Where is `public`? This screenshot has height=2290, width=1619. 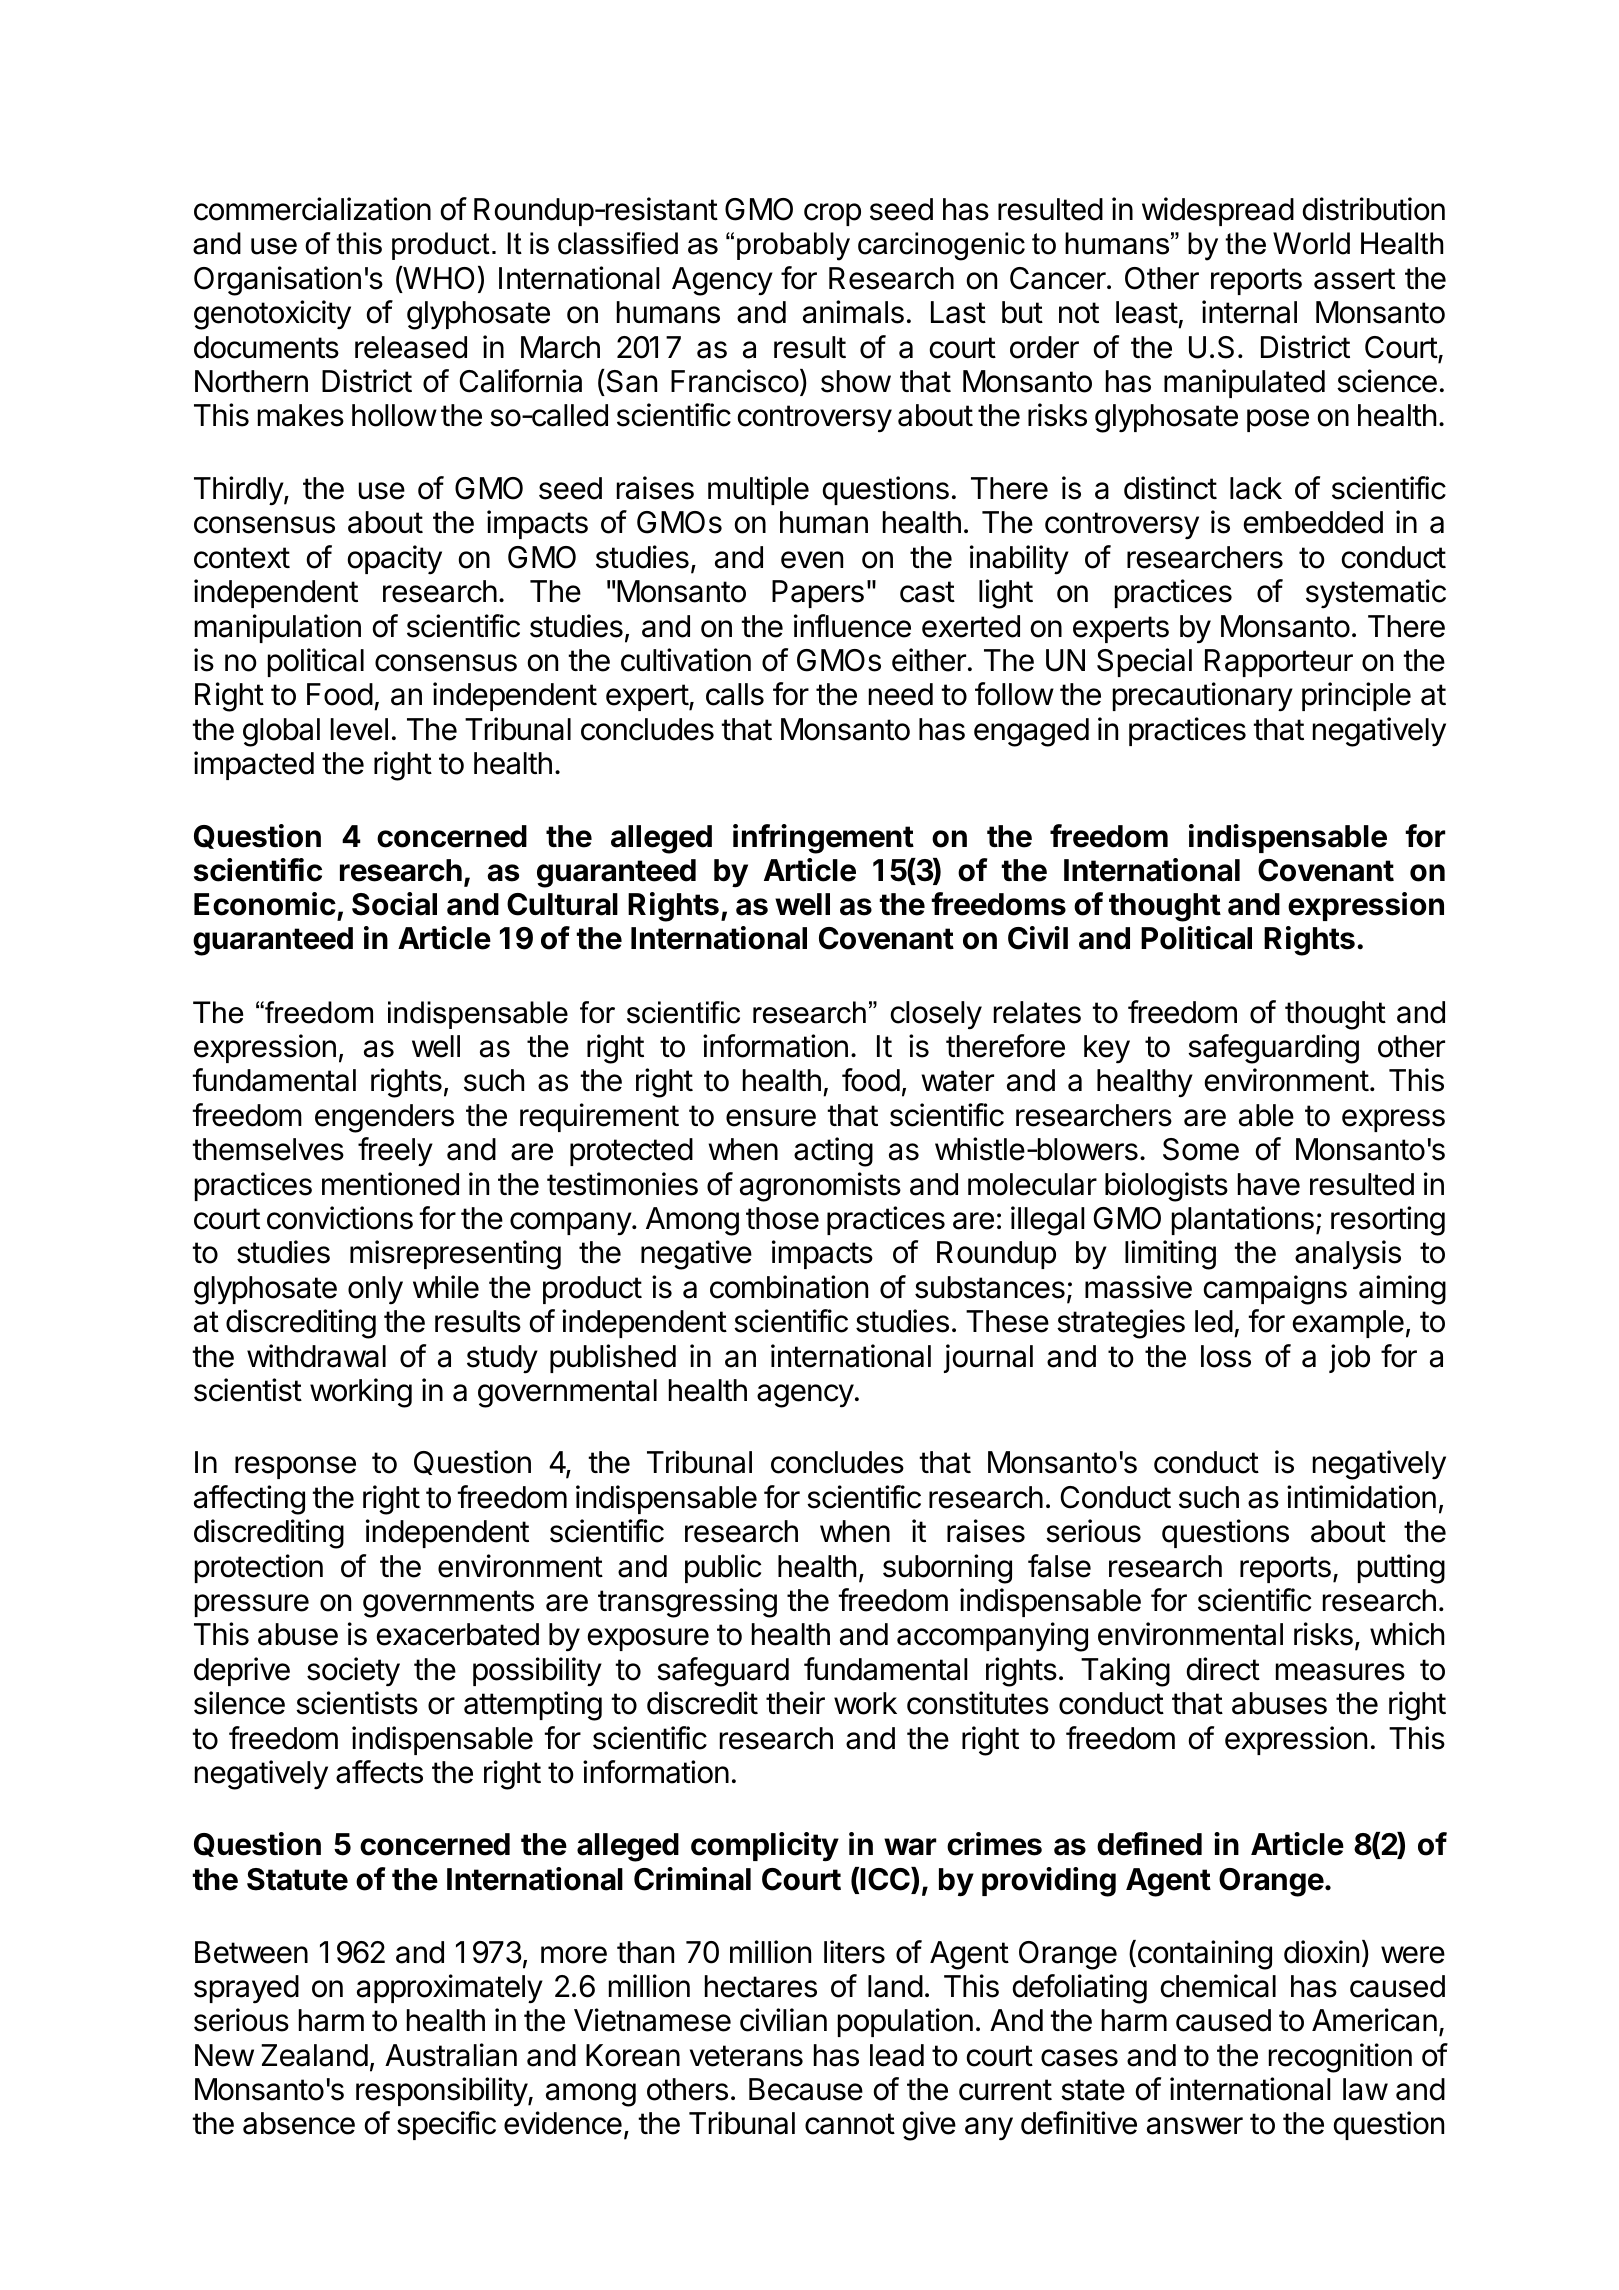 public is located at coordinates (723, 1568).
